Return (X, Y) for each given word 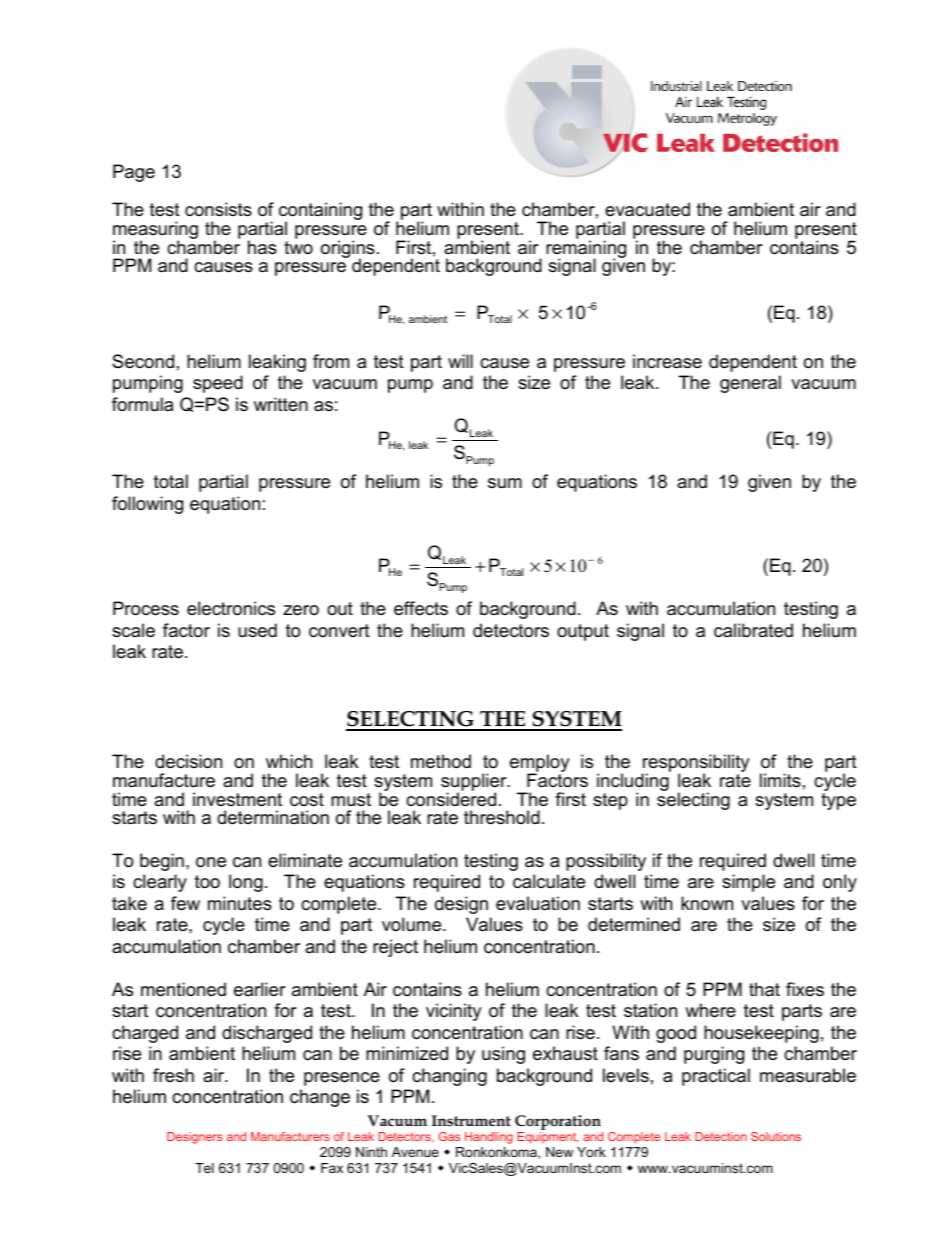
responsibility (695, 764)
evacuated (647, 209)
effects (421, 608)
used (257, 630)
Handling (489, 1138)
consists (218, 209)
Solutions (776, 1136)
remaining (586, 249)
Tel (204, 1168)
